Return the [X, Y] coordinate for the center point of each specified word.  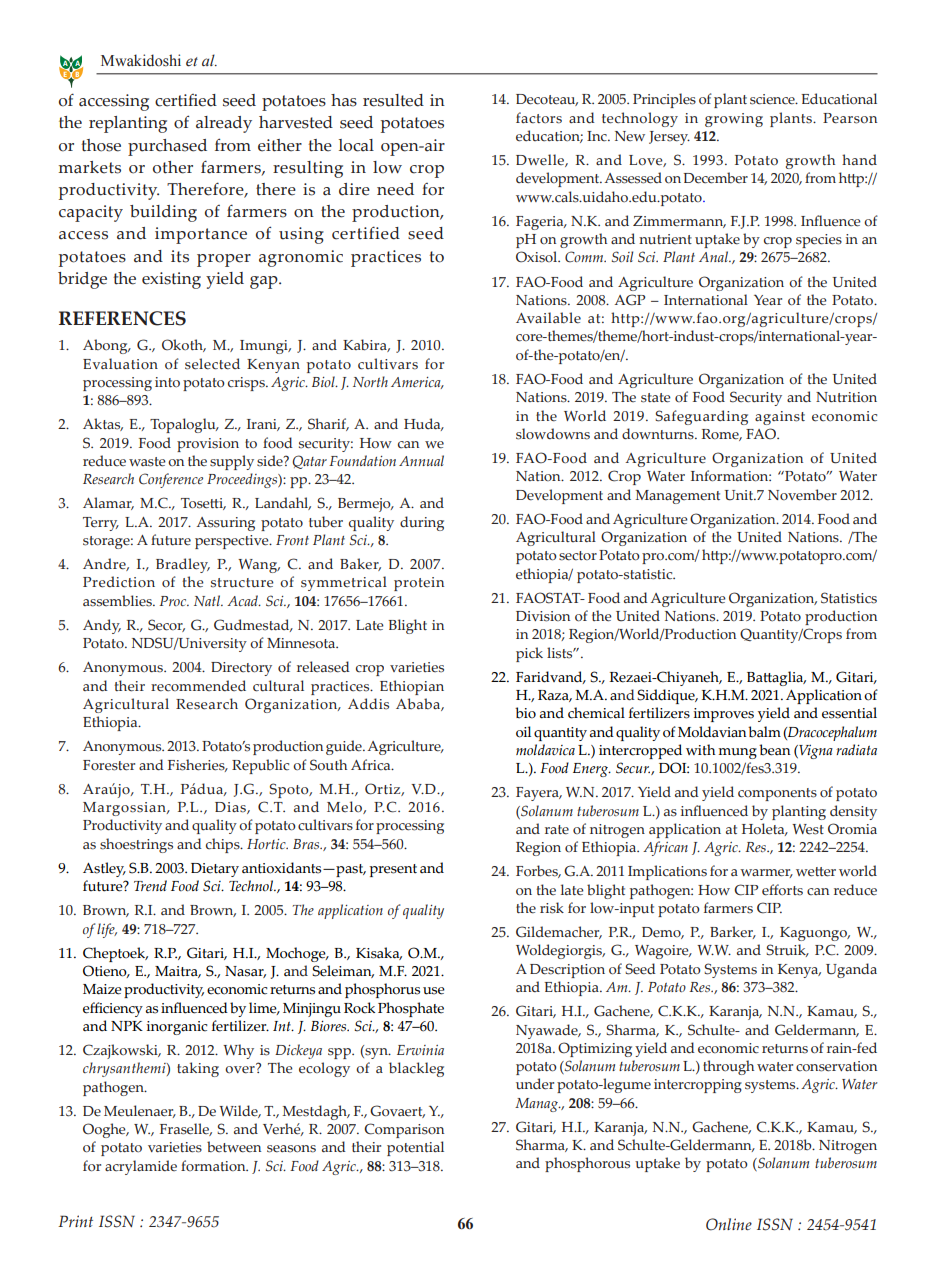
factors [539, 118]
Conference [171, 480]
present [393, 870]
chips [224, 845]
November [802, 495]
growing [734, 120]
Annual [421, 460]
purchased [167, 147]
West [808, 829]
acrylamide [141, 1167]
